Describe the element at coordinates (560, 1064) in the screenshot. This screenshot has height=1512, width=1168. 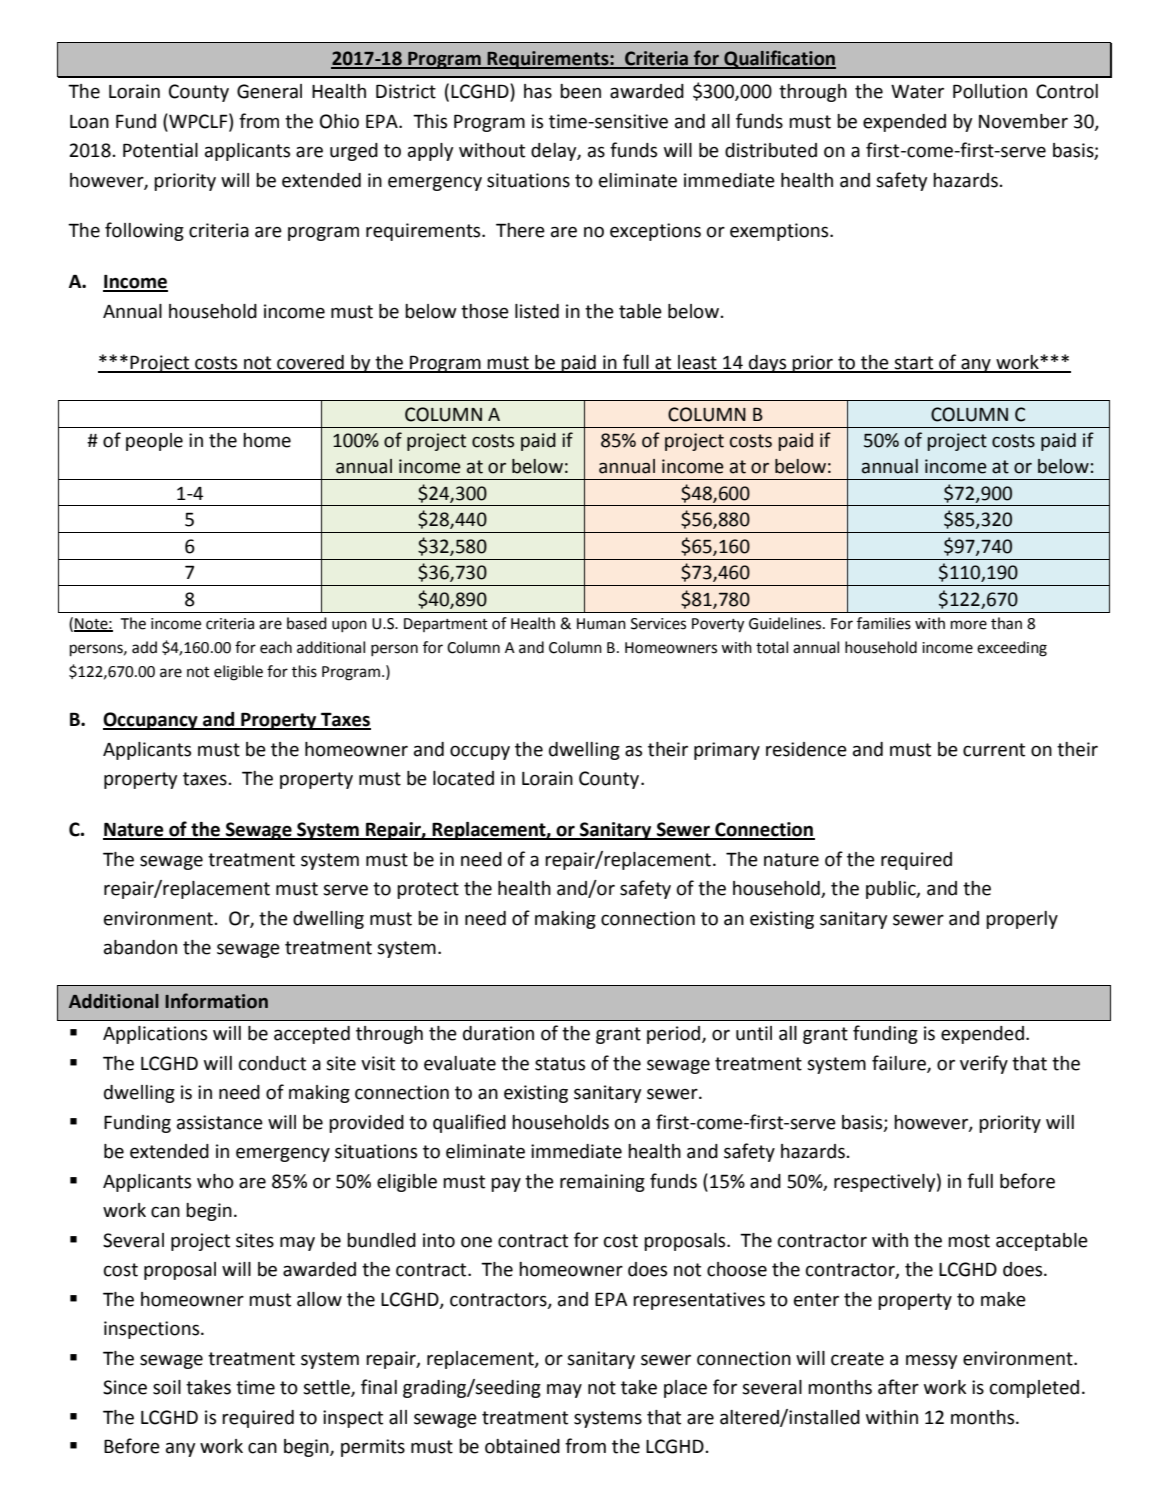
I see `status` at that location.
